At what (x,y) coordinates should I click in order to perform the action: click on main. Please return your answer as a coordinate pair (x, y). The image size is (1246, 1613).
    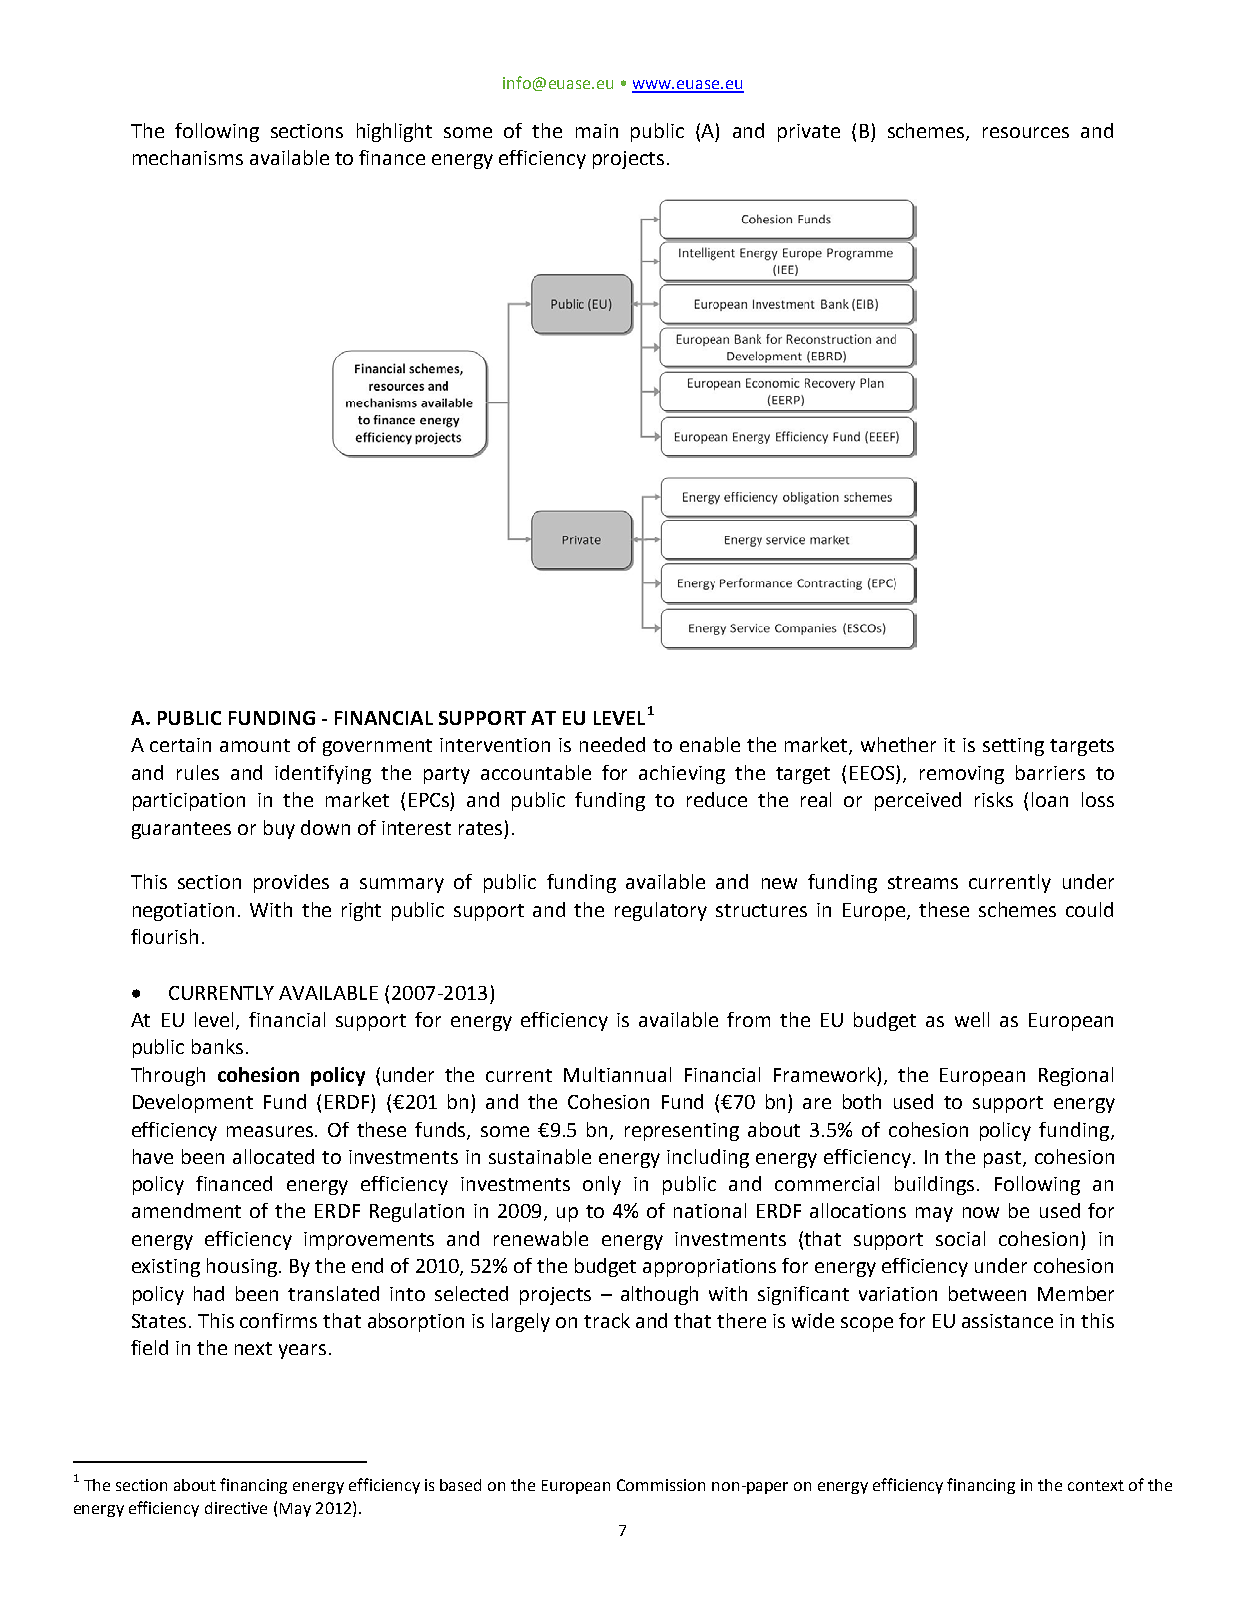
    Looking at the image, I should click on (597, 131).
